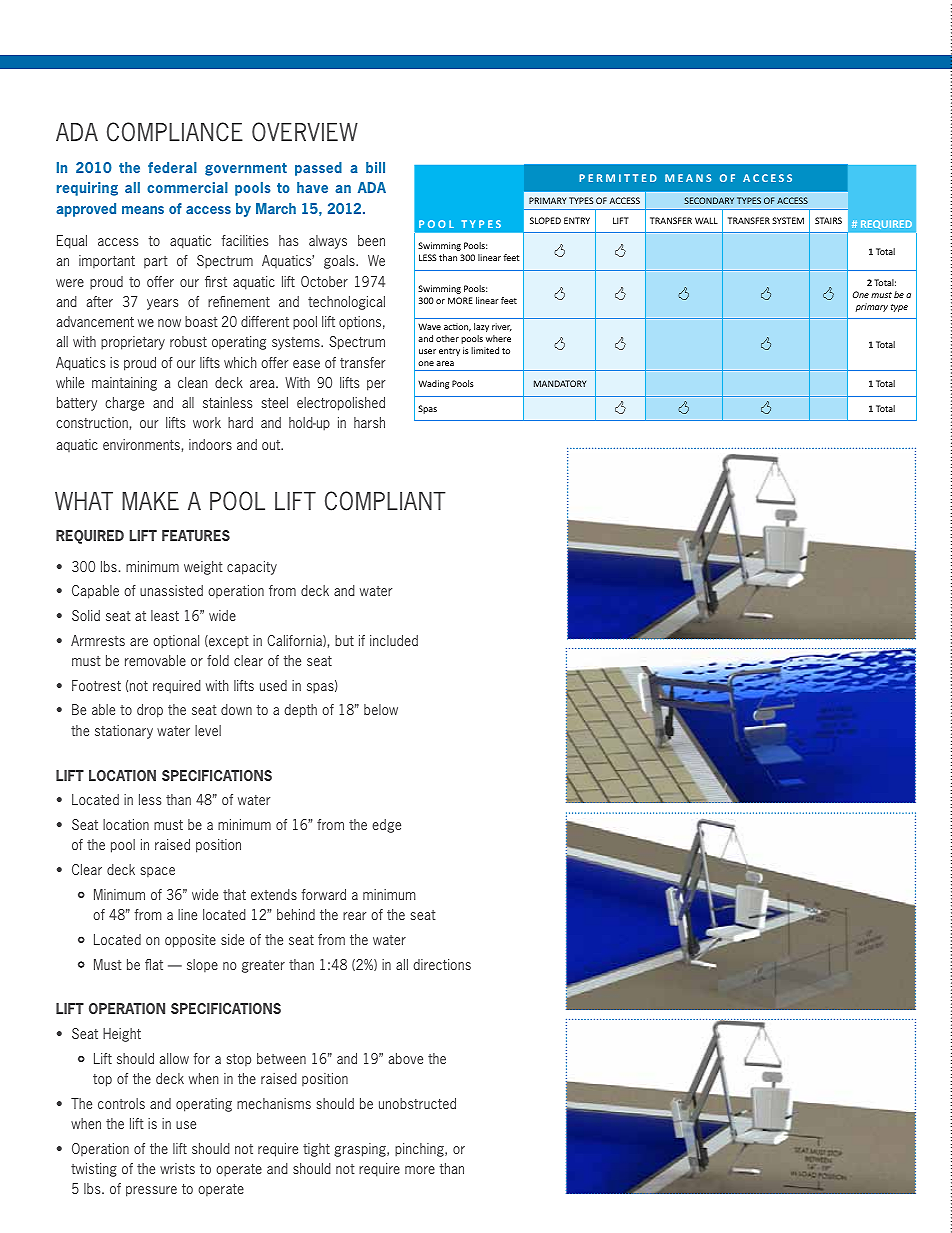 The width and height of the screenshot is (952, 1233). I want to click on optional, so click(176, 642).
